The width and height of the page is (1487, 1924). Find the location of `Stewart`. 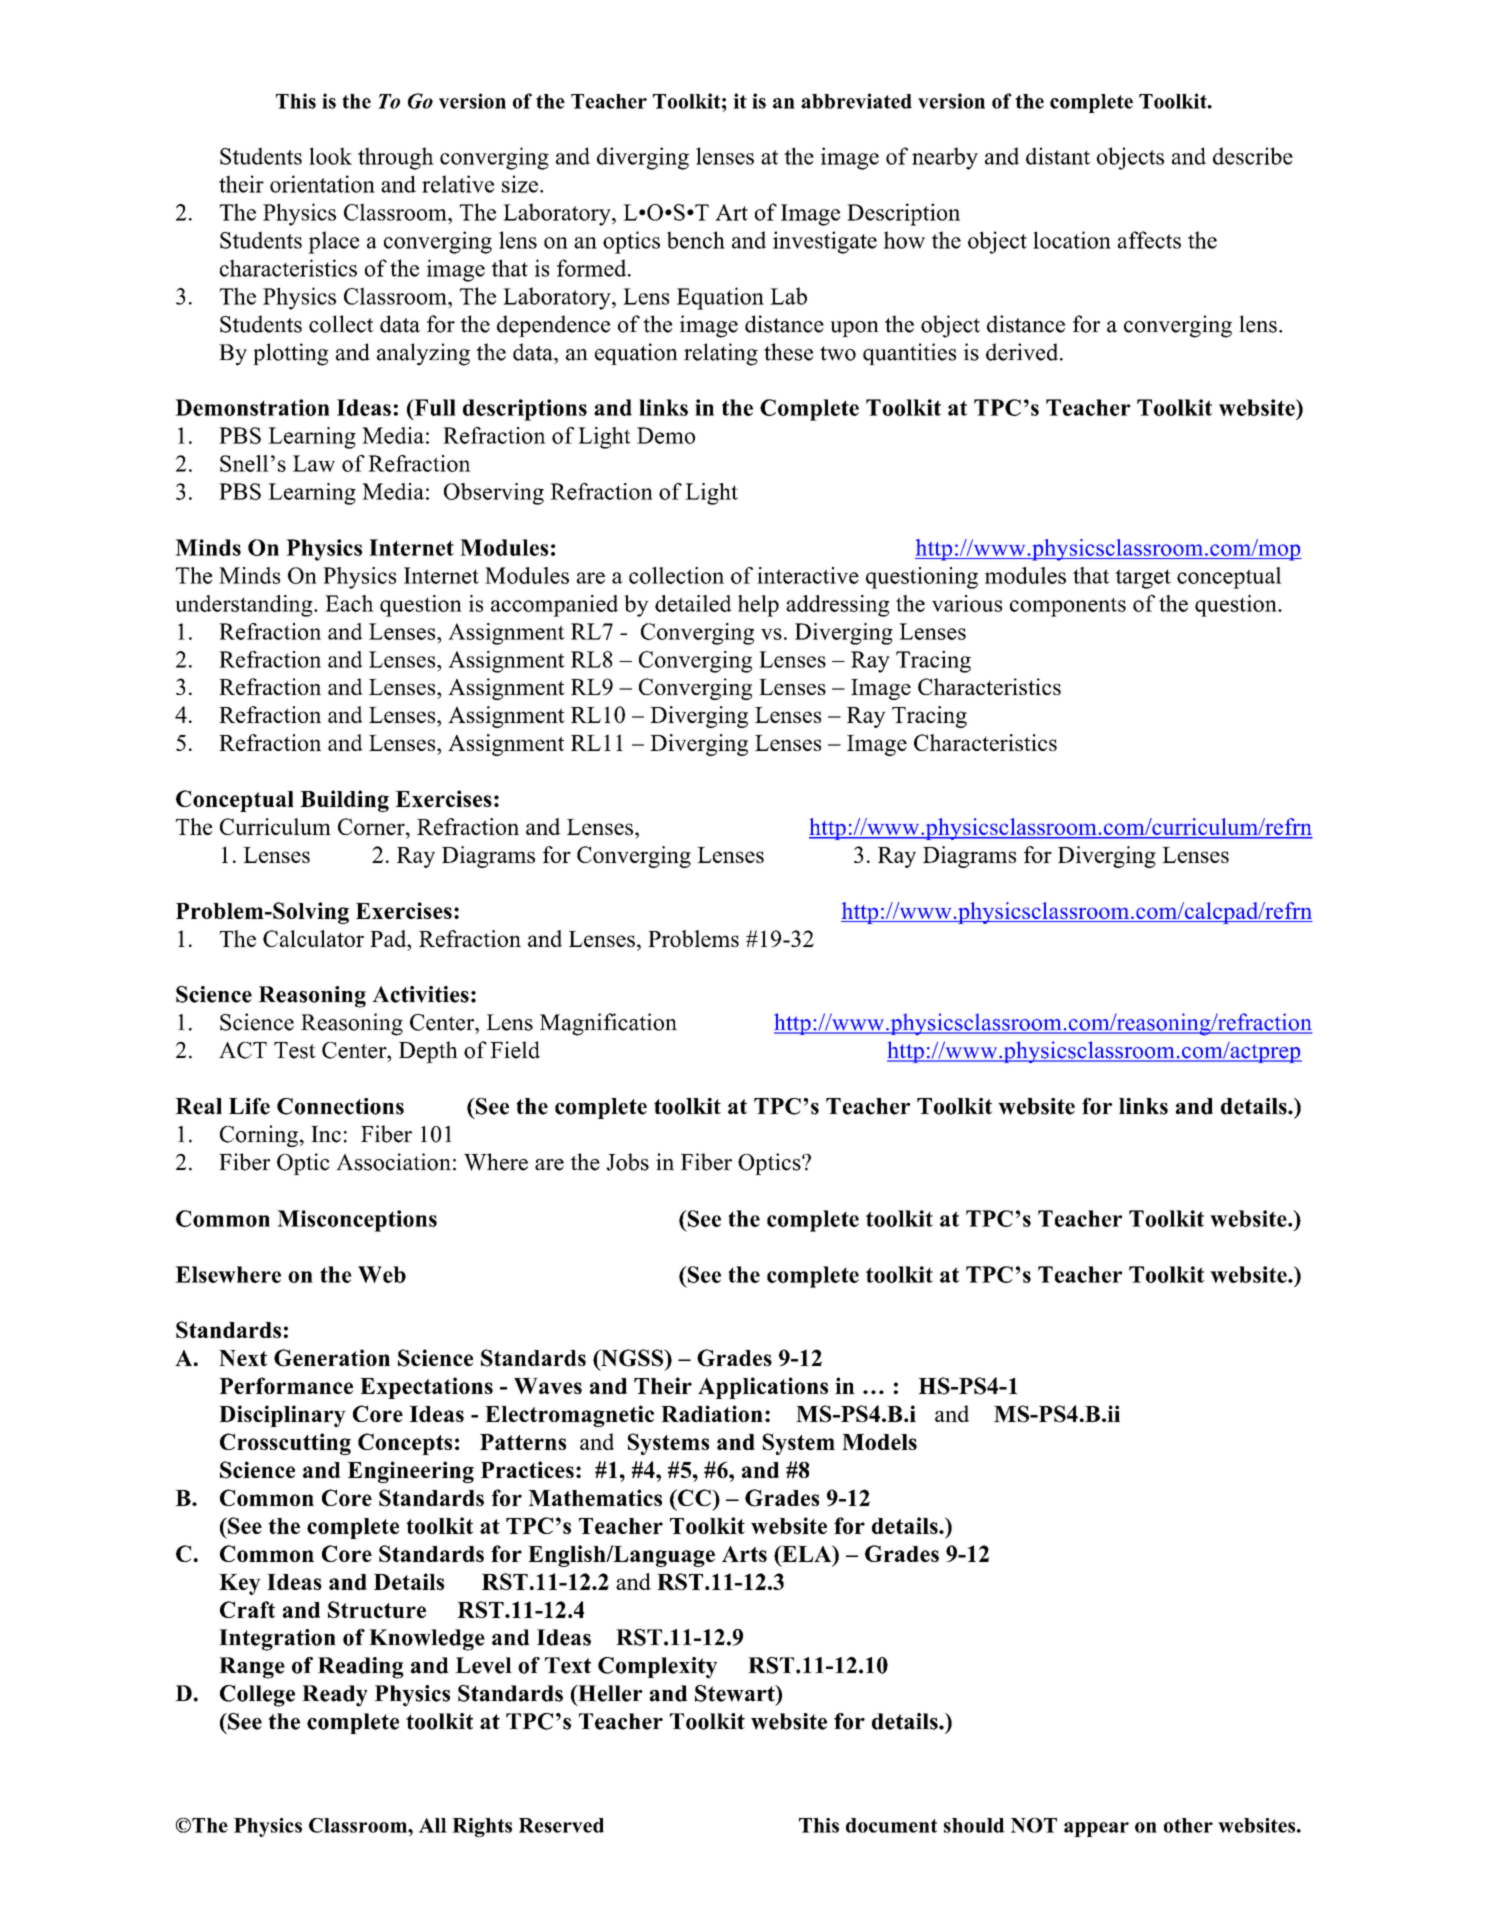

Stewart is located at coordinates (736, 1693).
